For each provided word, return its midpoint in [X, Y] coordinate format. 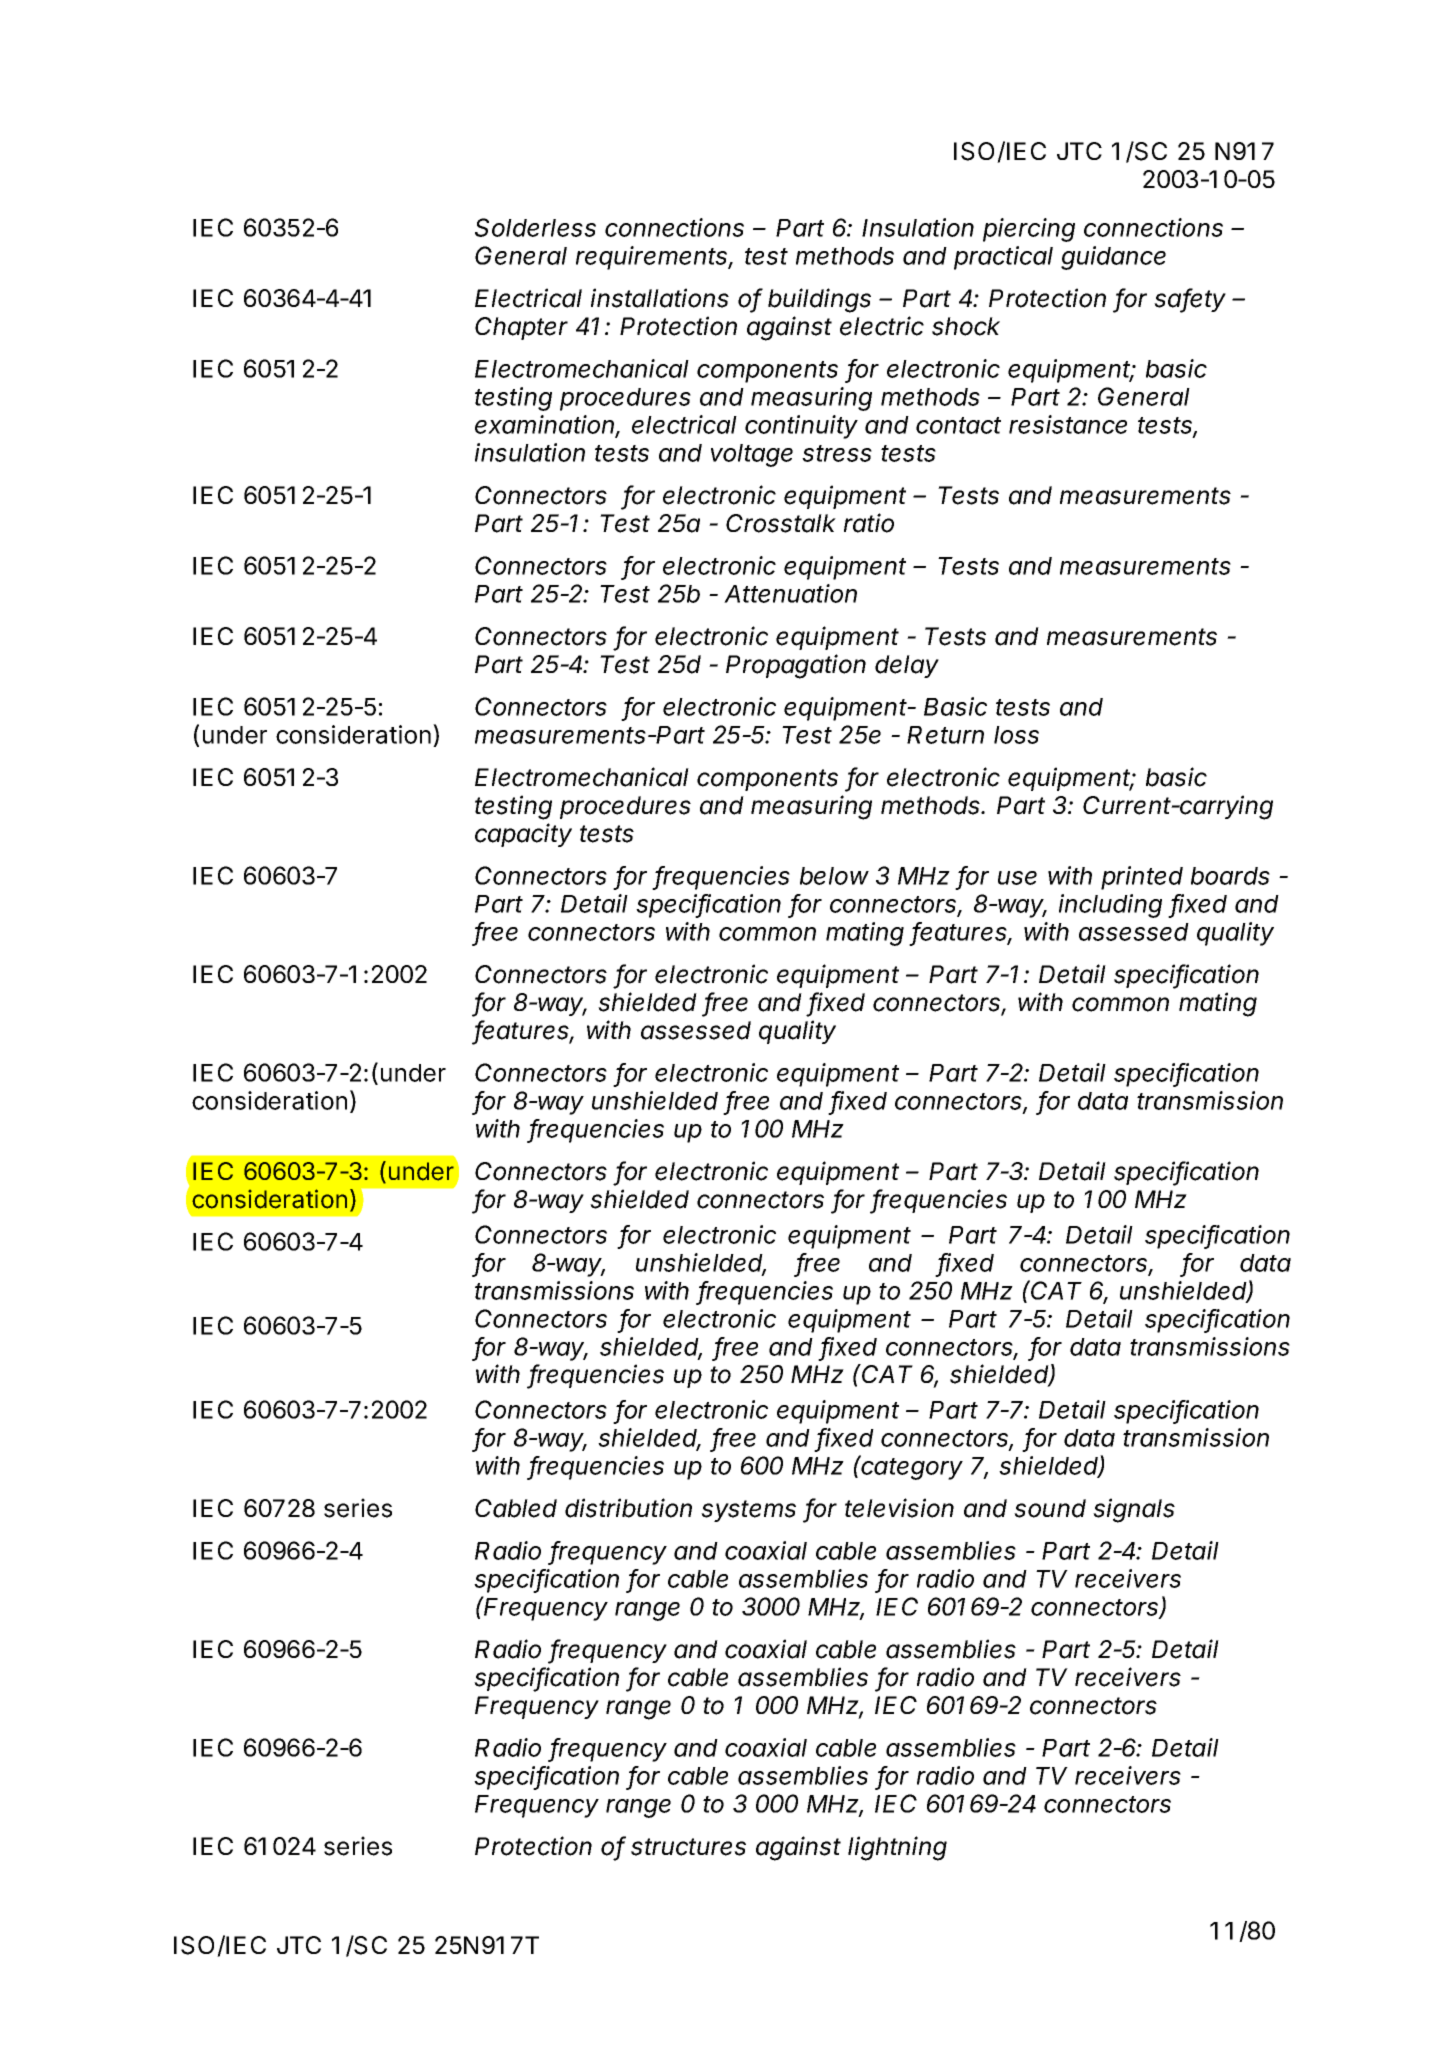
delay [907, 666]
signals [1134, 1510]
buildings [819, 300]
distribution [628, 1508]
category [911, 1468]
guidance [1113, 258]
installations [660, 298]
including [1110, 906]
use [1017, 878]
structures [688, 1847]
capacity [523, 835]
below [834, 876]
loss [1016, 735]
